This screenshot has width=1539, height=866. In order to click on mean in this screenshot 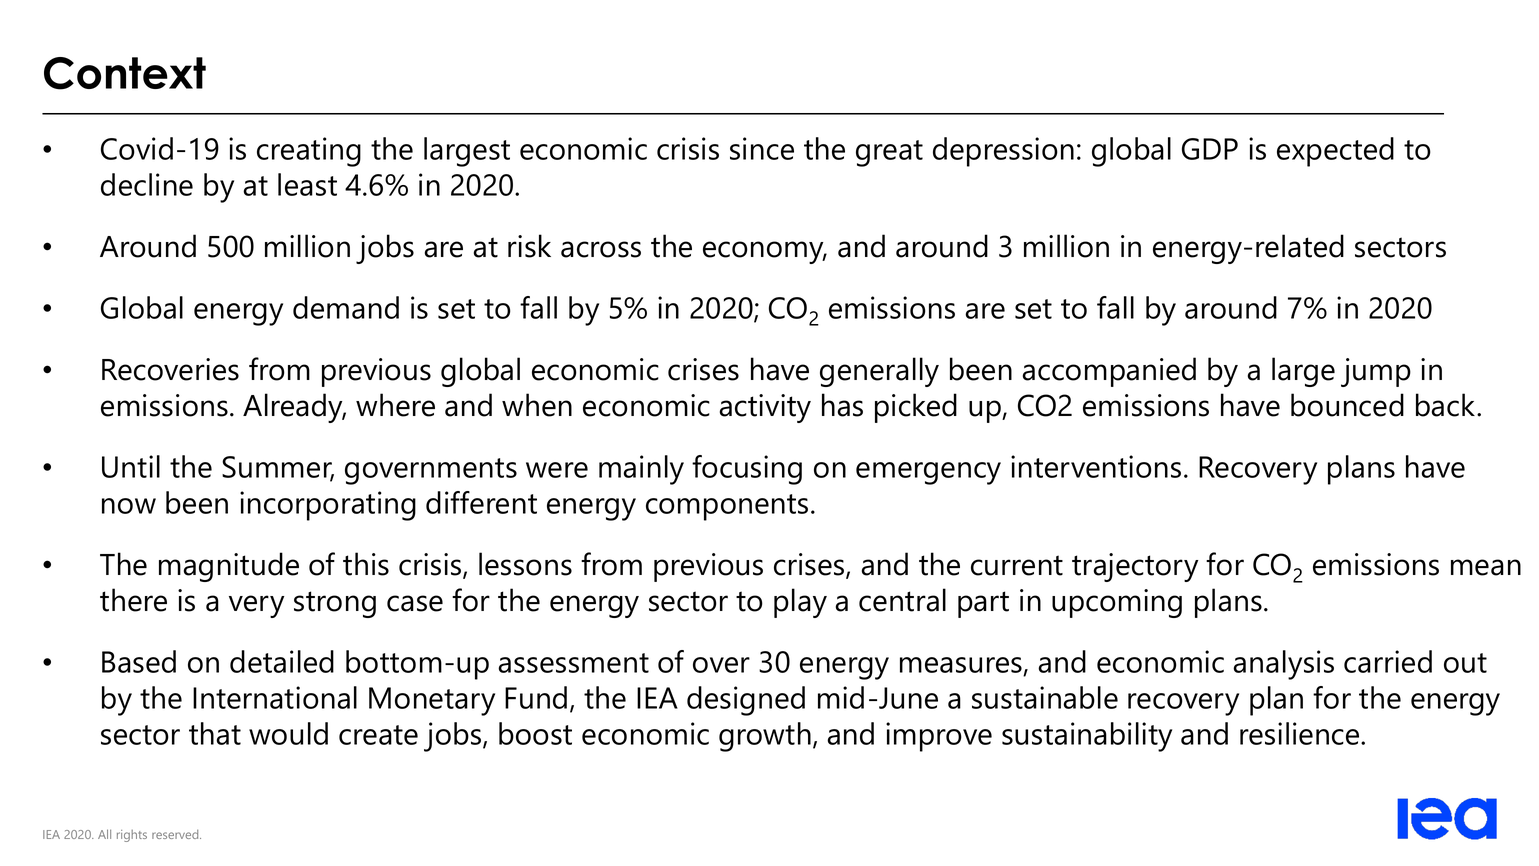, I will do `click(1486, 567)`.
